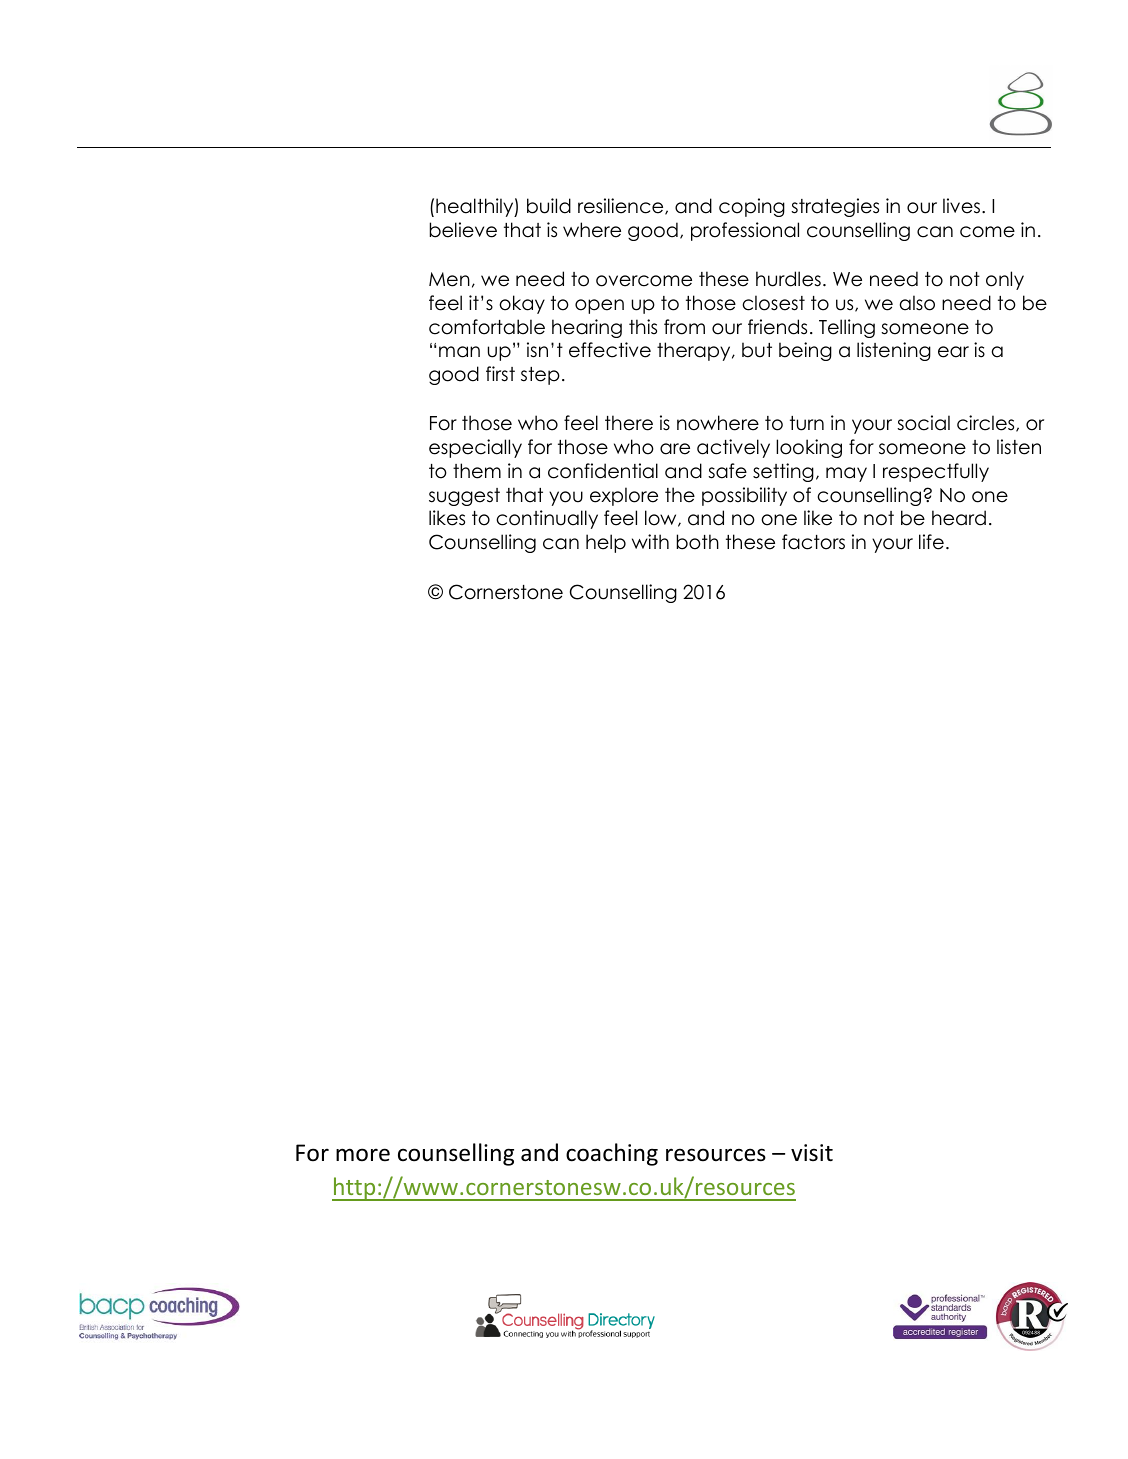 The image size is (1128, 1459). Describe the element at coordinates (606, 543) in the document. I see `help` at that location.
